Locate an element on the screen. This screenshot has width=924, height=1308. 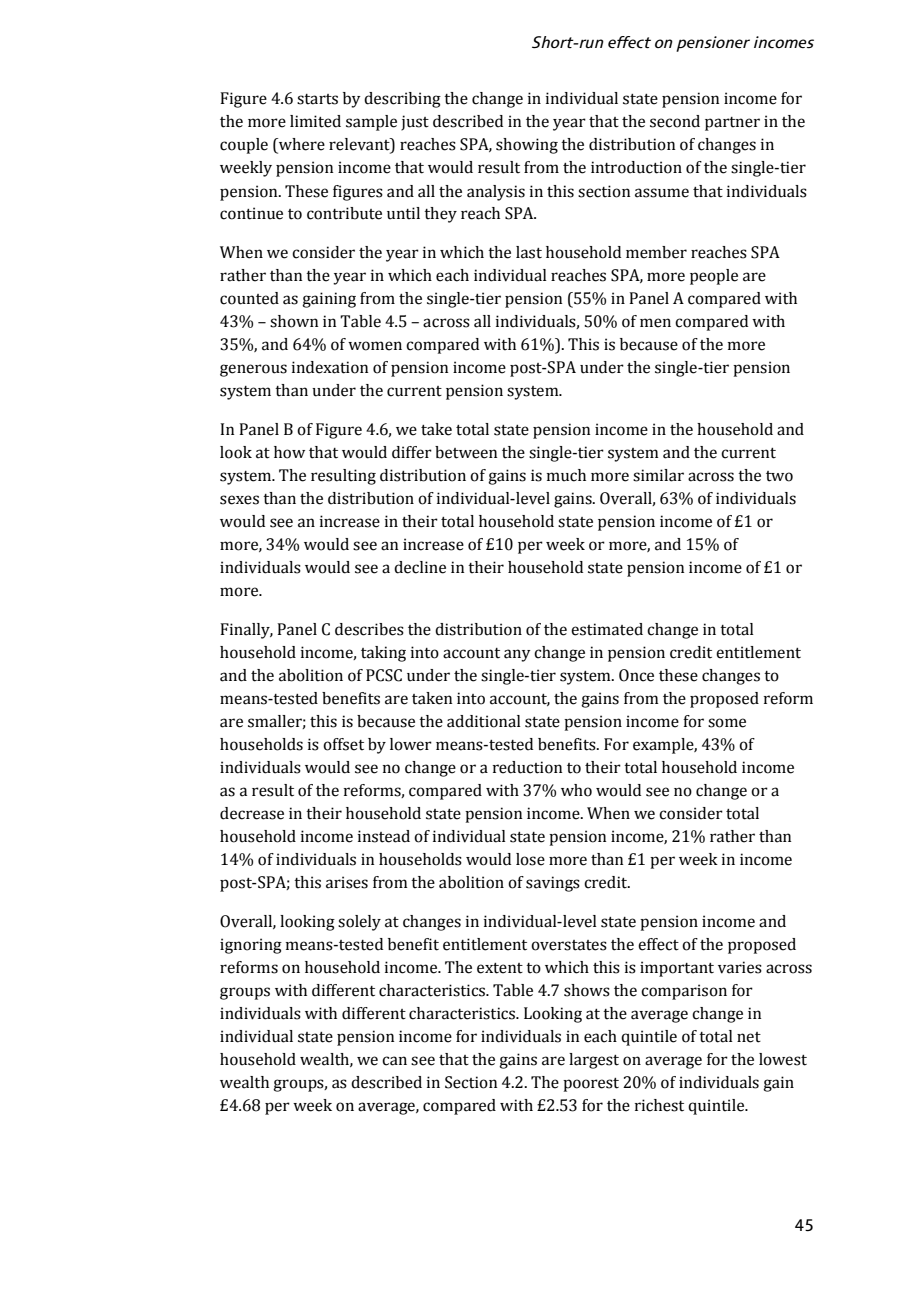
reduction is located at coordinates (527, 767).
